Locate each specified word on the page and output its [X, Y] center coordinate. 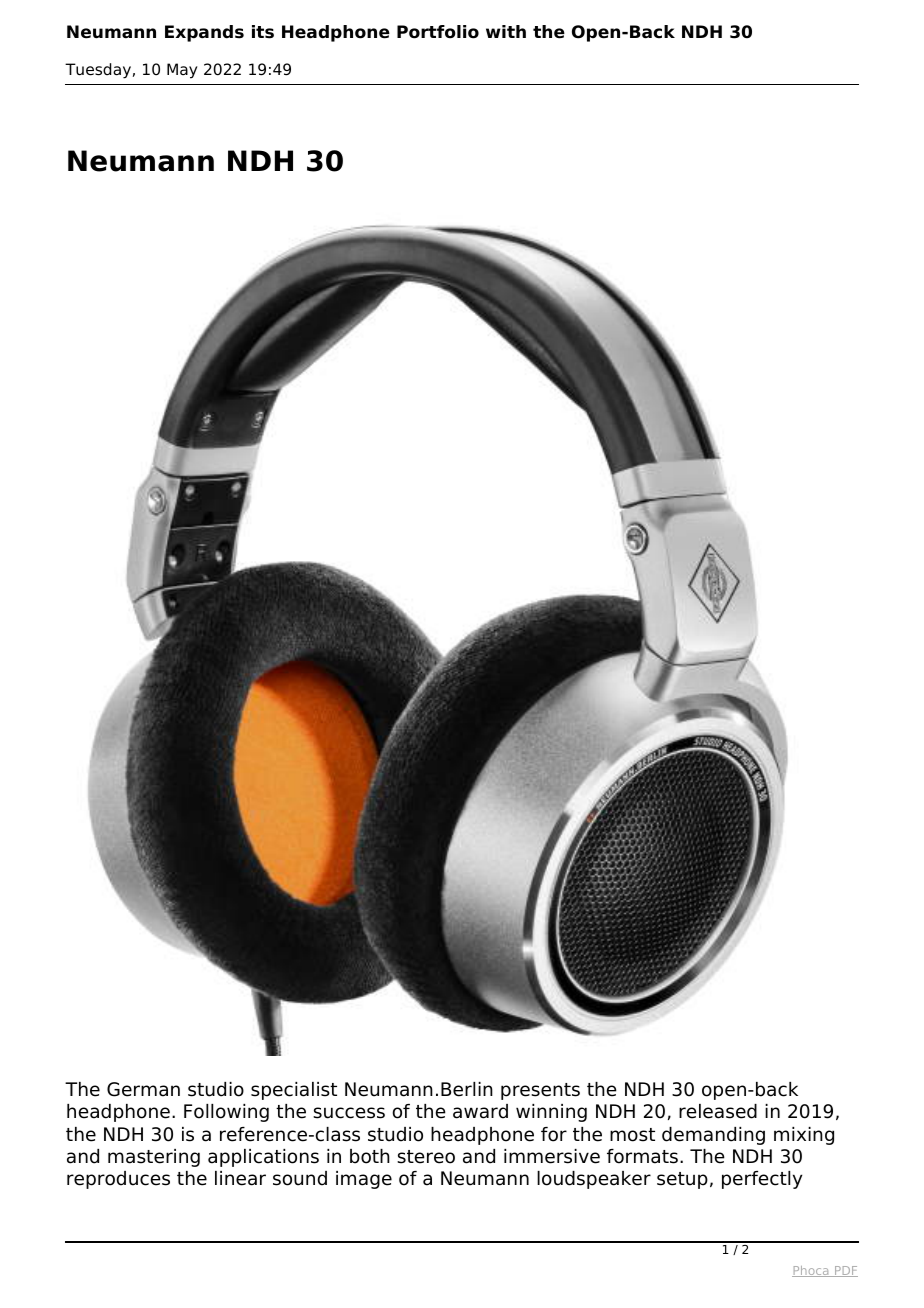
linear [240, 1178]
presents [540, 1091]
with [506, 31]
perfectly [762, 1180]
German [143, 1089]
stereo [426, 1157]
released [718, 1111]
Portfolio [438, 32]
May [182, 71]
